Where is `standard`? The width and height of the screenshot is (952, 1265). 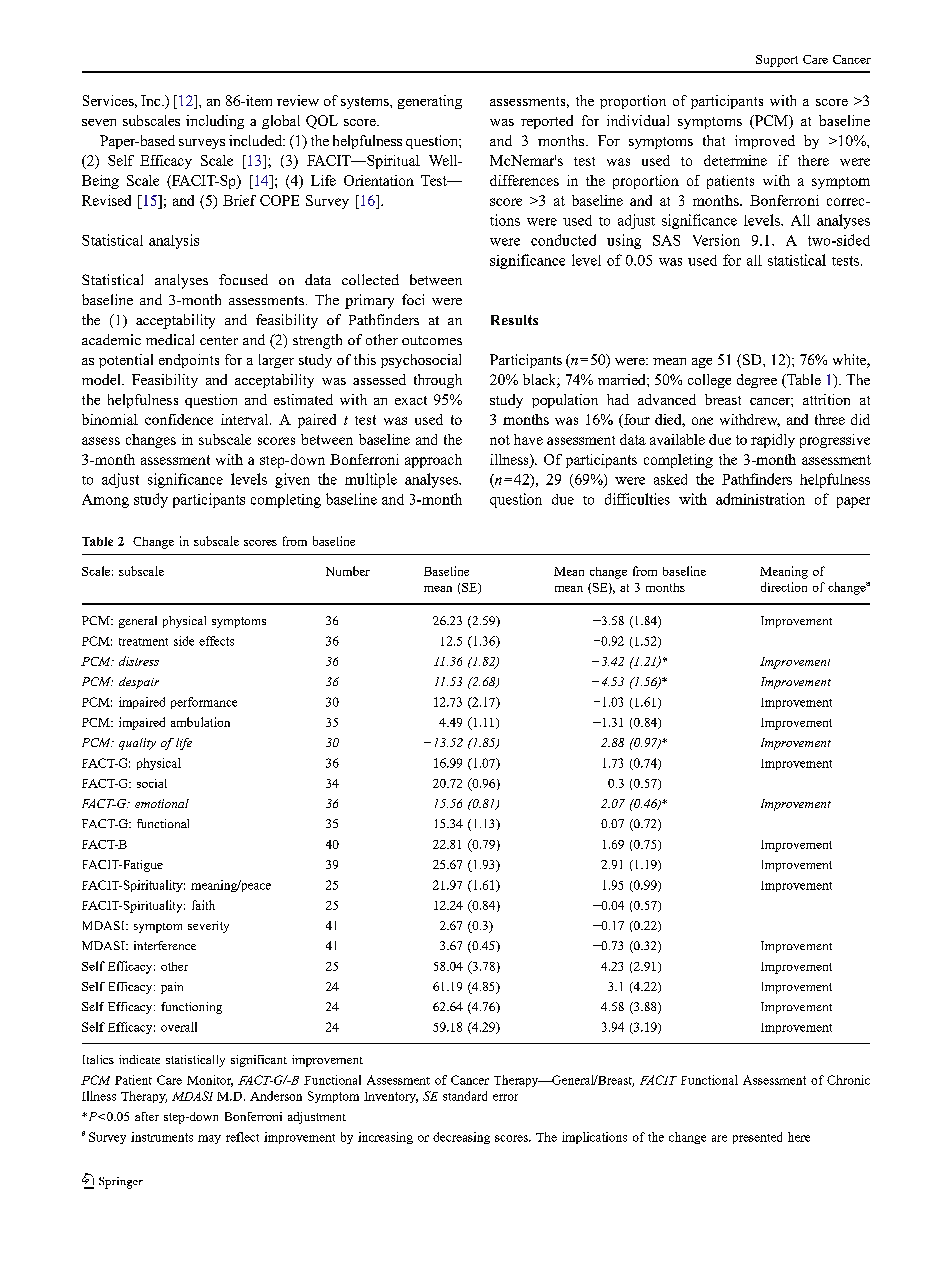
standard is located at coordinates (465, 1096).
